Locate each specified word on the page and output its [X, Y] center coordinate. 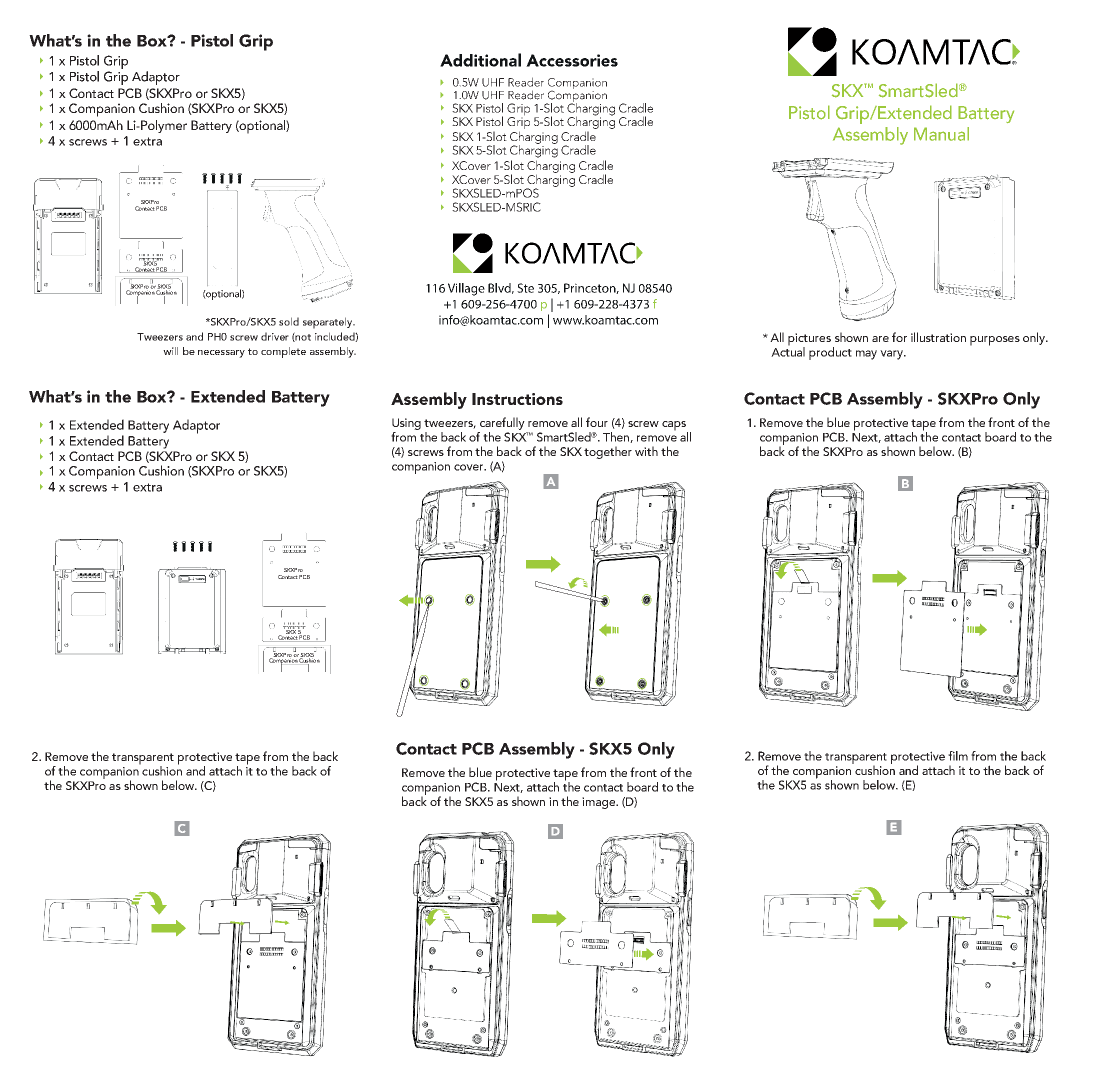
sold [289, 321]
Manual [941, 134]
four [597, 422]
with [646, 451]
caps [675, 427]
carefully [502, 423]
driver [275, 336]
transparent [143, 760]
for [899, 337]
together [608, 452]
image [599, 803]
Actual [788, 351]
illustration [938, 337]
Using [406, 424]
